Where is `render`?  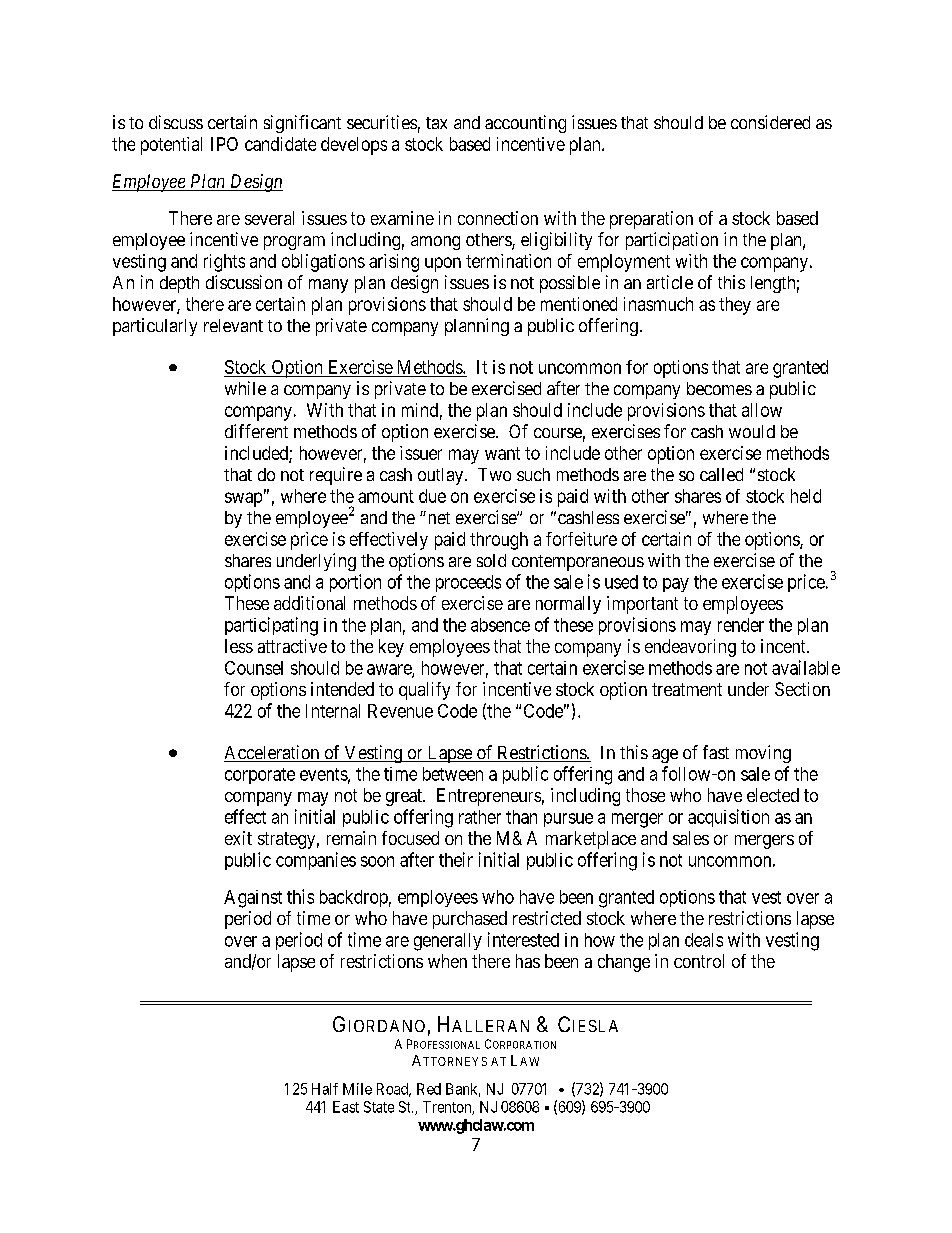
render is located at coordinates (741, 625).
